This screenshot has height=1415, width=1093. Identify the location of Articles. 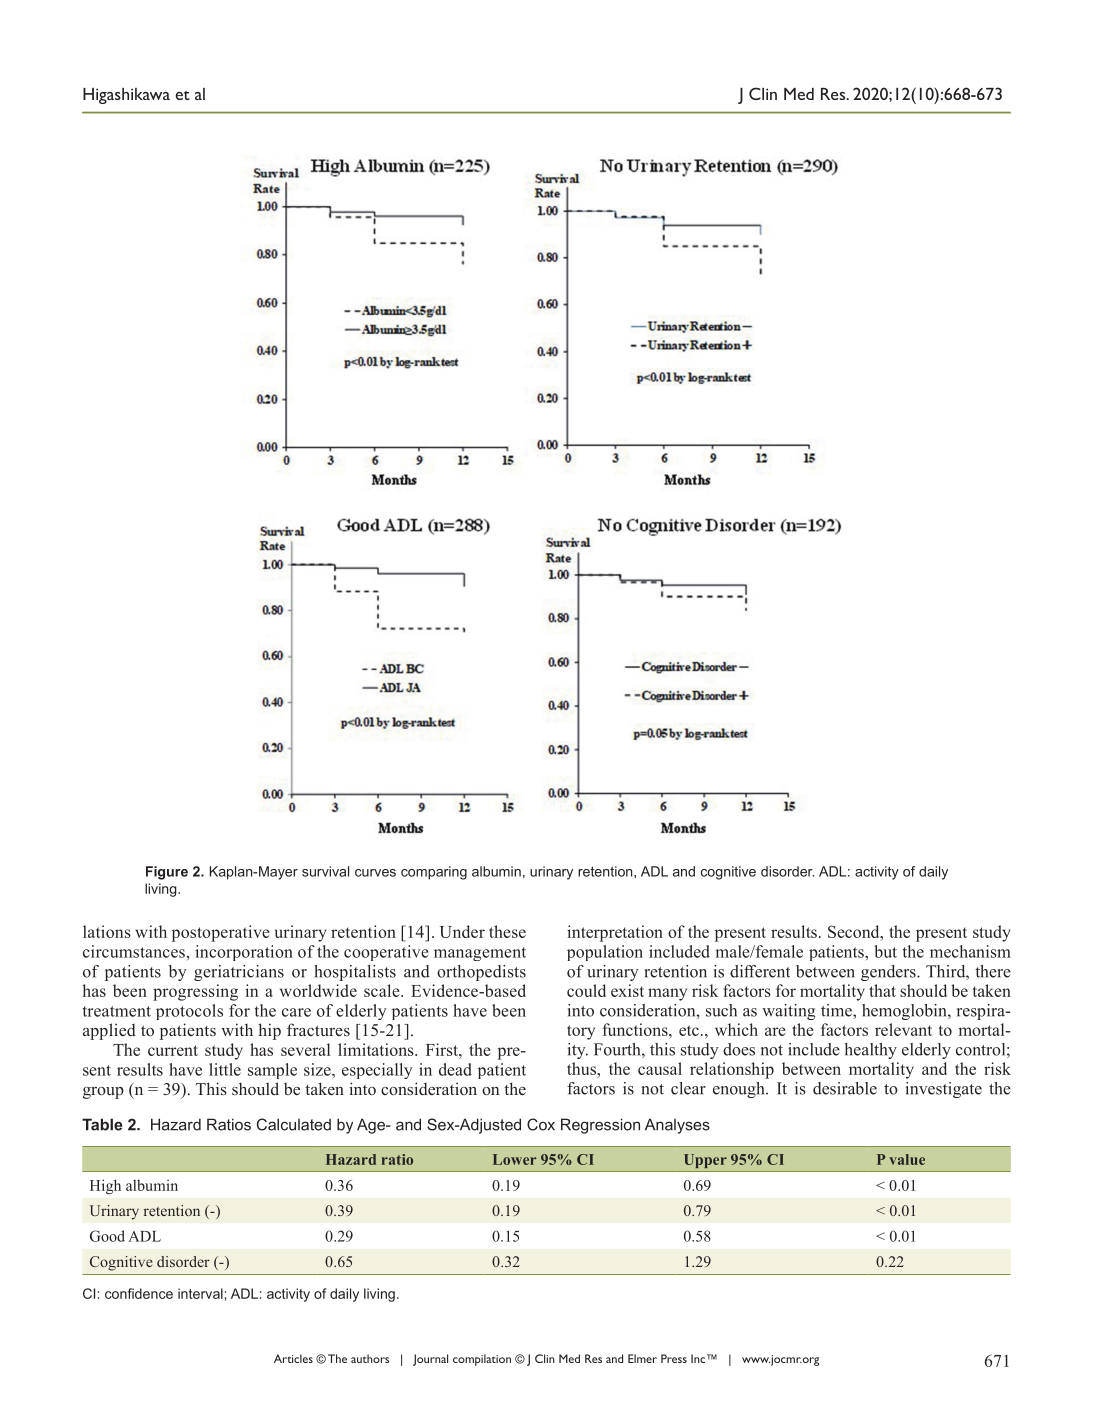
(293, 1358).
